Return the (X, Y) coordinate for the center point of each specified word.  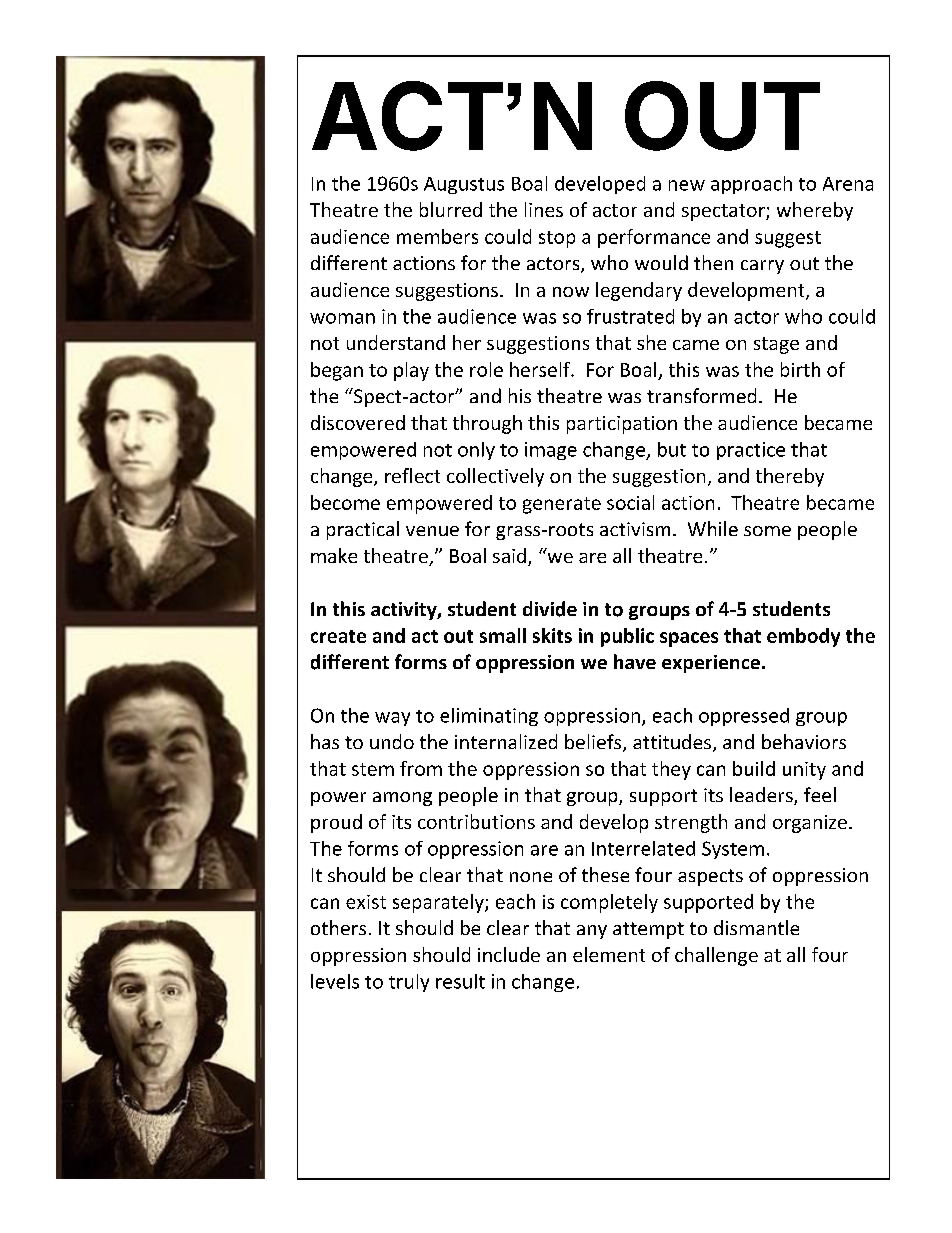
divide (550, 609)
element (609, 954)
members (437, 236)
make (334, 555)
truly (409, 983)
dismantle (756, 927)
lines (544, 209)
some (767, 531)
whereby (815, 211)
